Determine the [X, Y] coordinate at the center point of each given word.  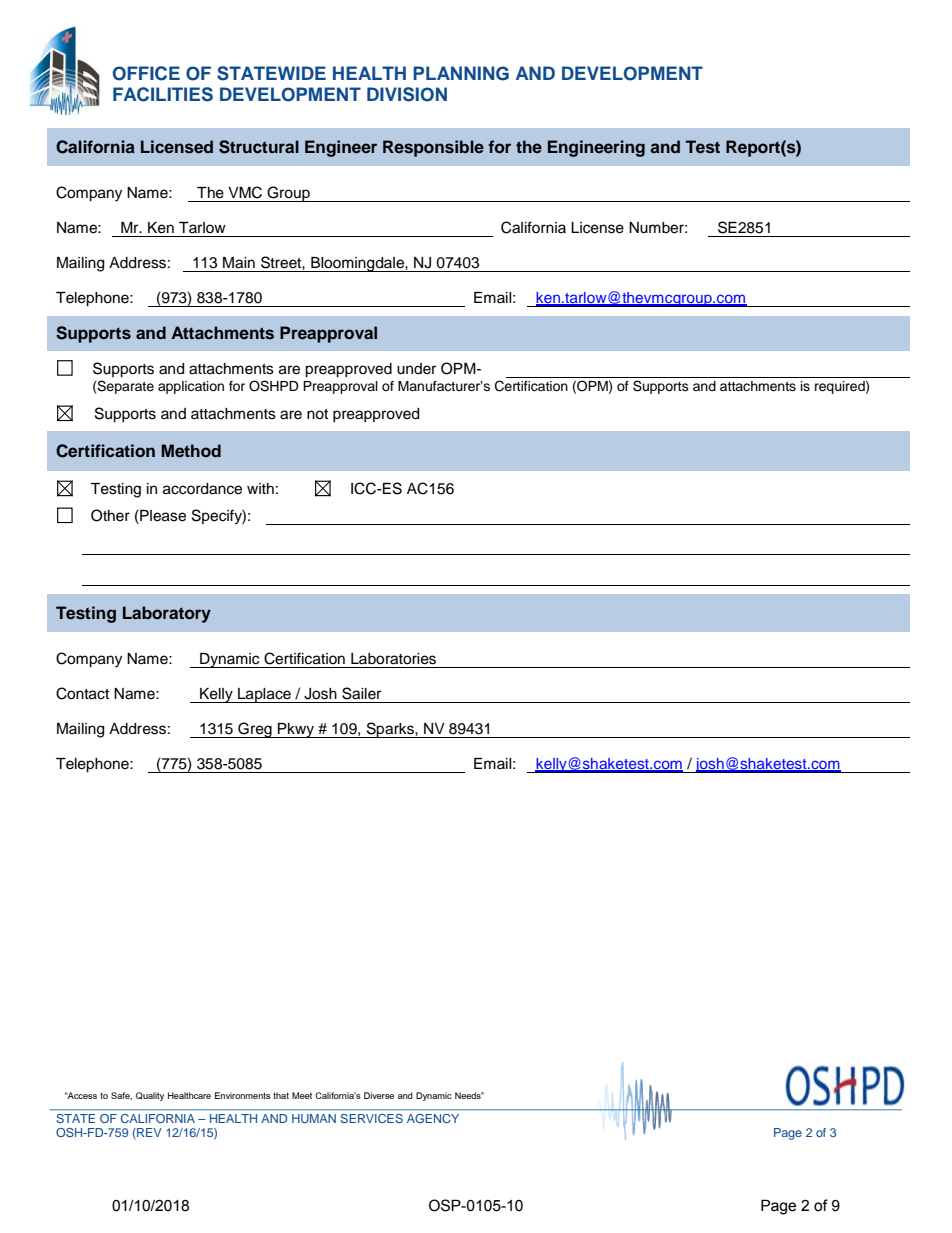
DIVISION [407, 94]
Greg [255, 730]
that [281, 1095]
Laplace [264, 695]
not [317, 414]
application [191, 387]
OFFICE [146, 73]
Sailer [361, 693]
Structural [259, 147]
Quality [150, 1096]
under [416, 369]
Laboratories [393, 659]
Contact [82, 693]
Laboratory [167, 614]
